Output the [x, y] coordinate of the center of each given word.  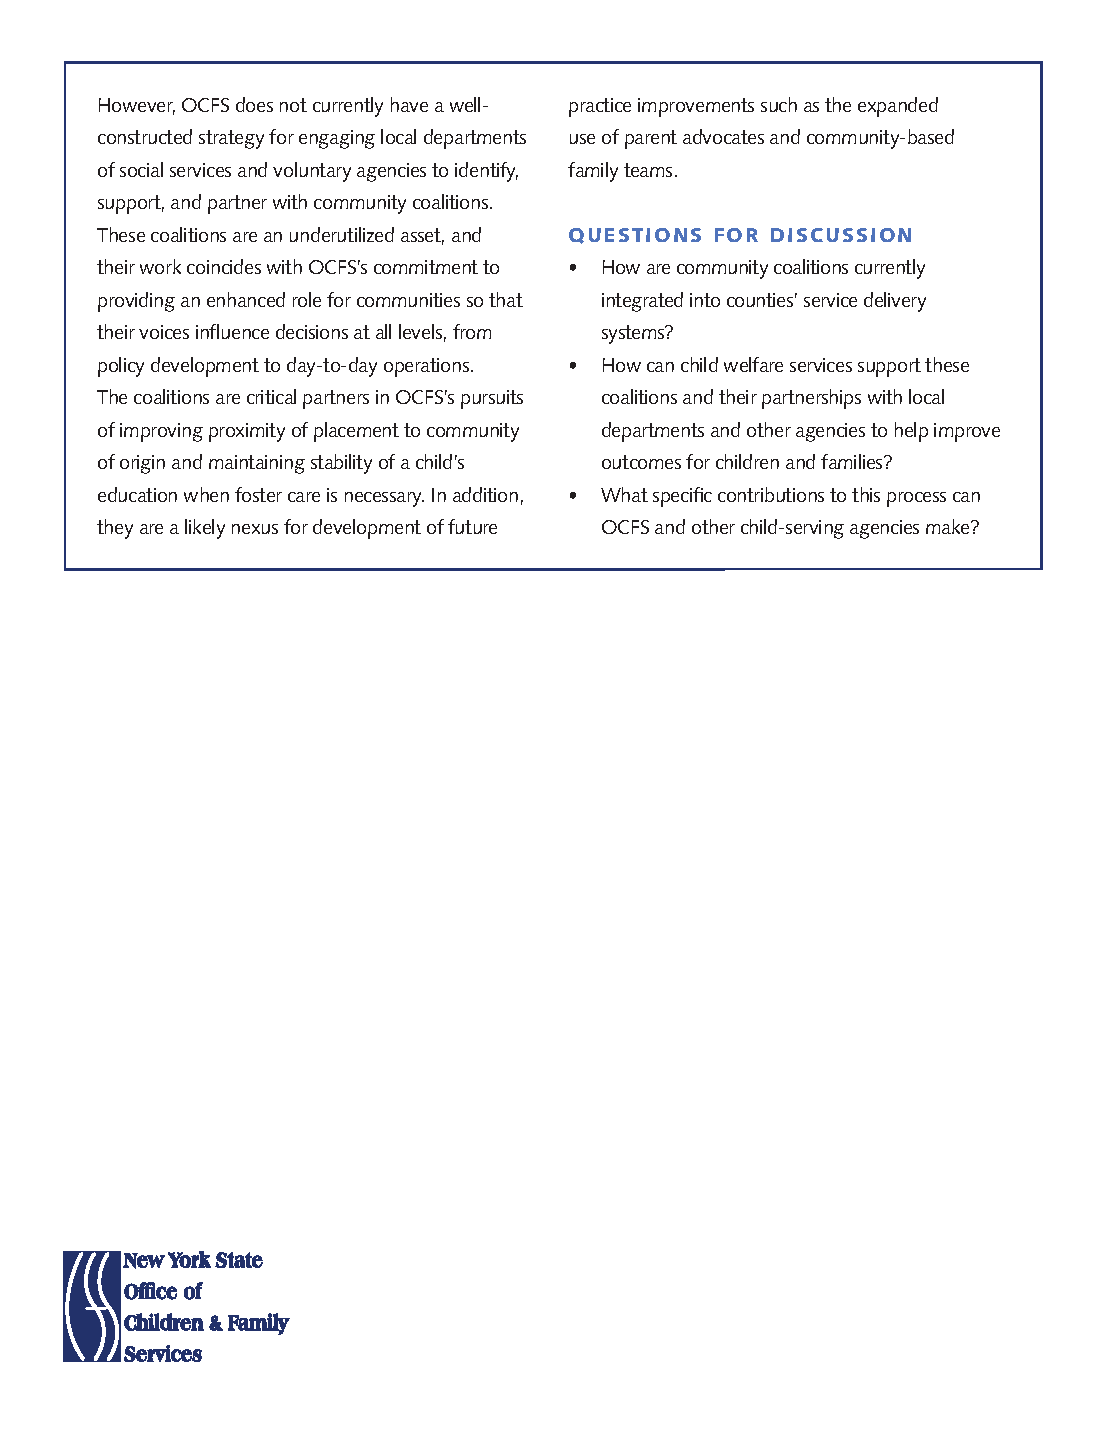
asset [422, 236]
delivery [895, 302]
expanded [898, 107]
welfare [753, 364]
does [254, 104]
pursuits [492, 399]
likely [205, 529]
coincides [224, 266]
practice [600, 107]
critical [271, 396]
